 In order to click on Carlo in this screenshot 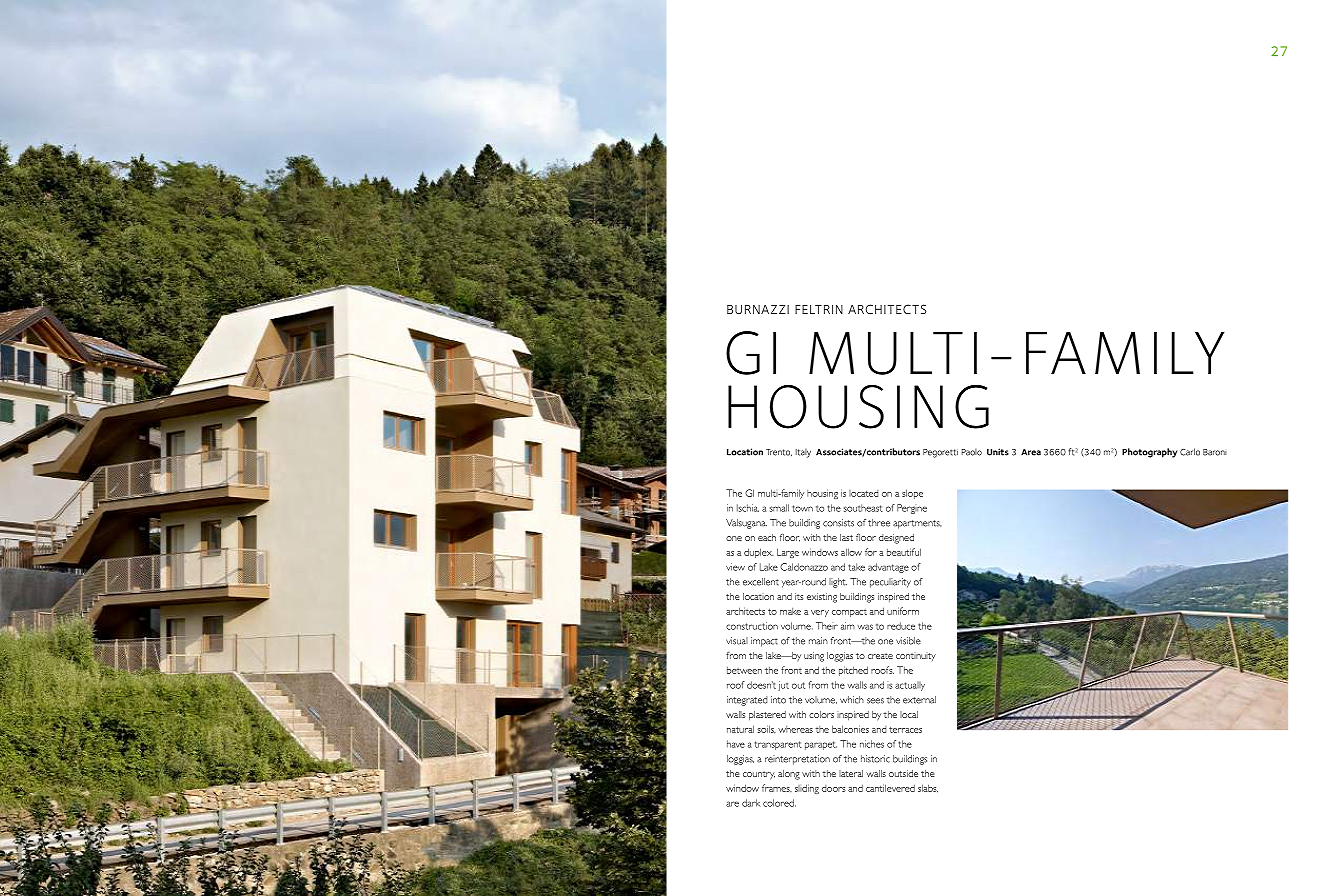, I will do `click(1190, 452)`.
